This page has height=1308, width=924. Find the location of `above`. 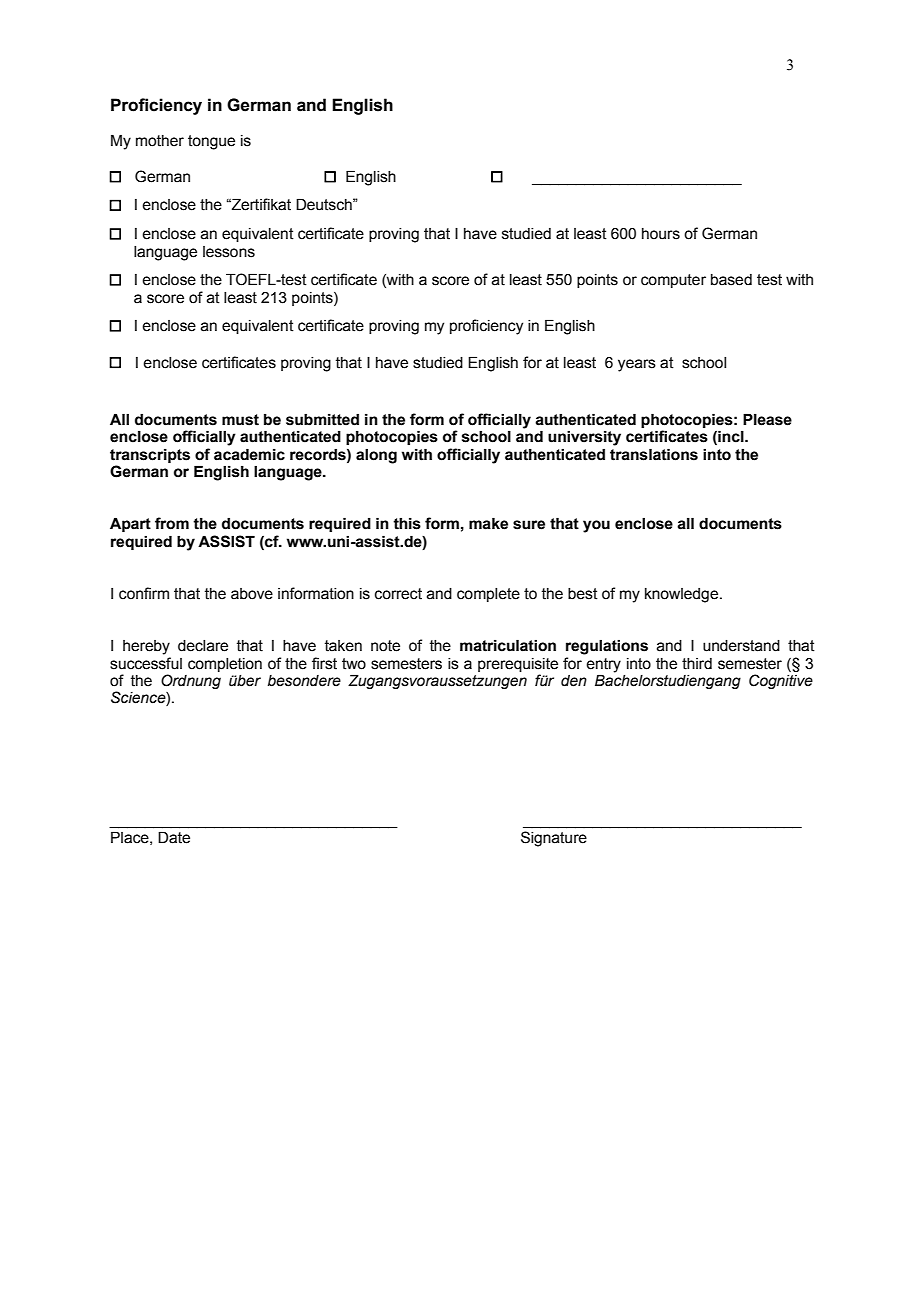

above is located at coordinates (252, 594).
